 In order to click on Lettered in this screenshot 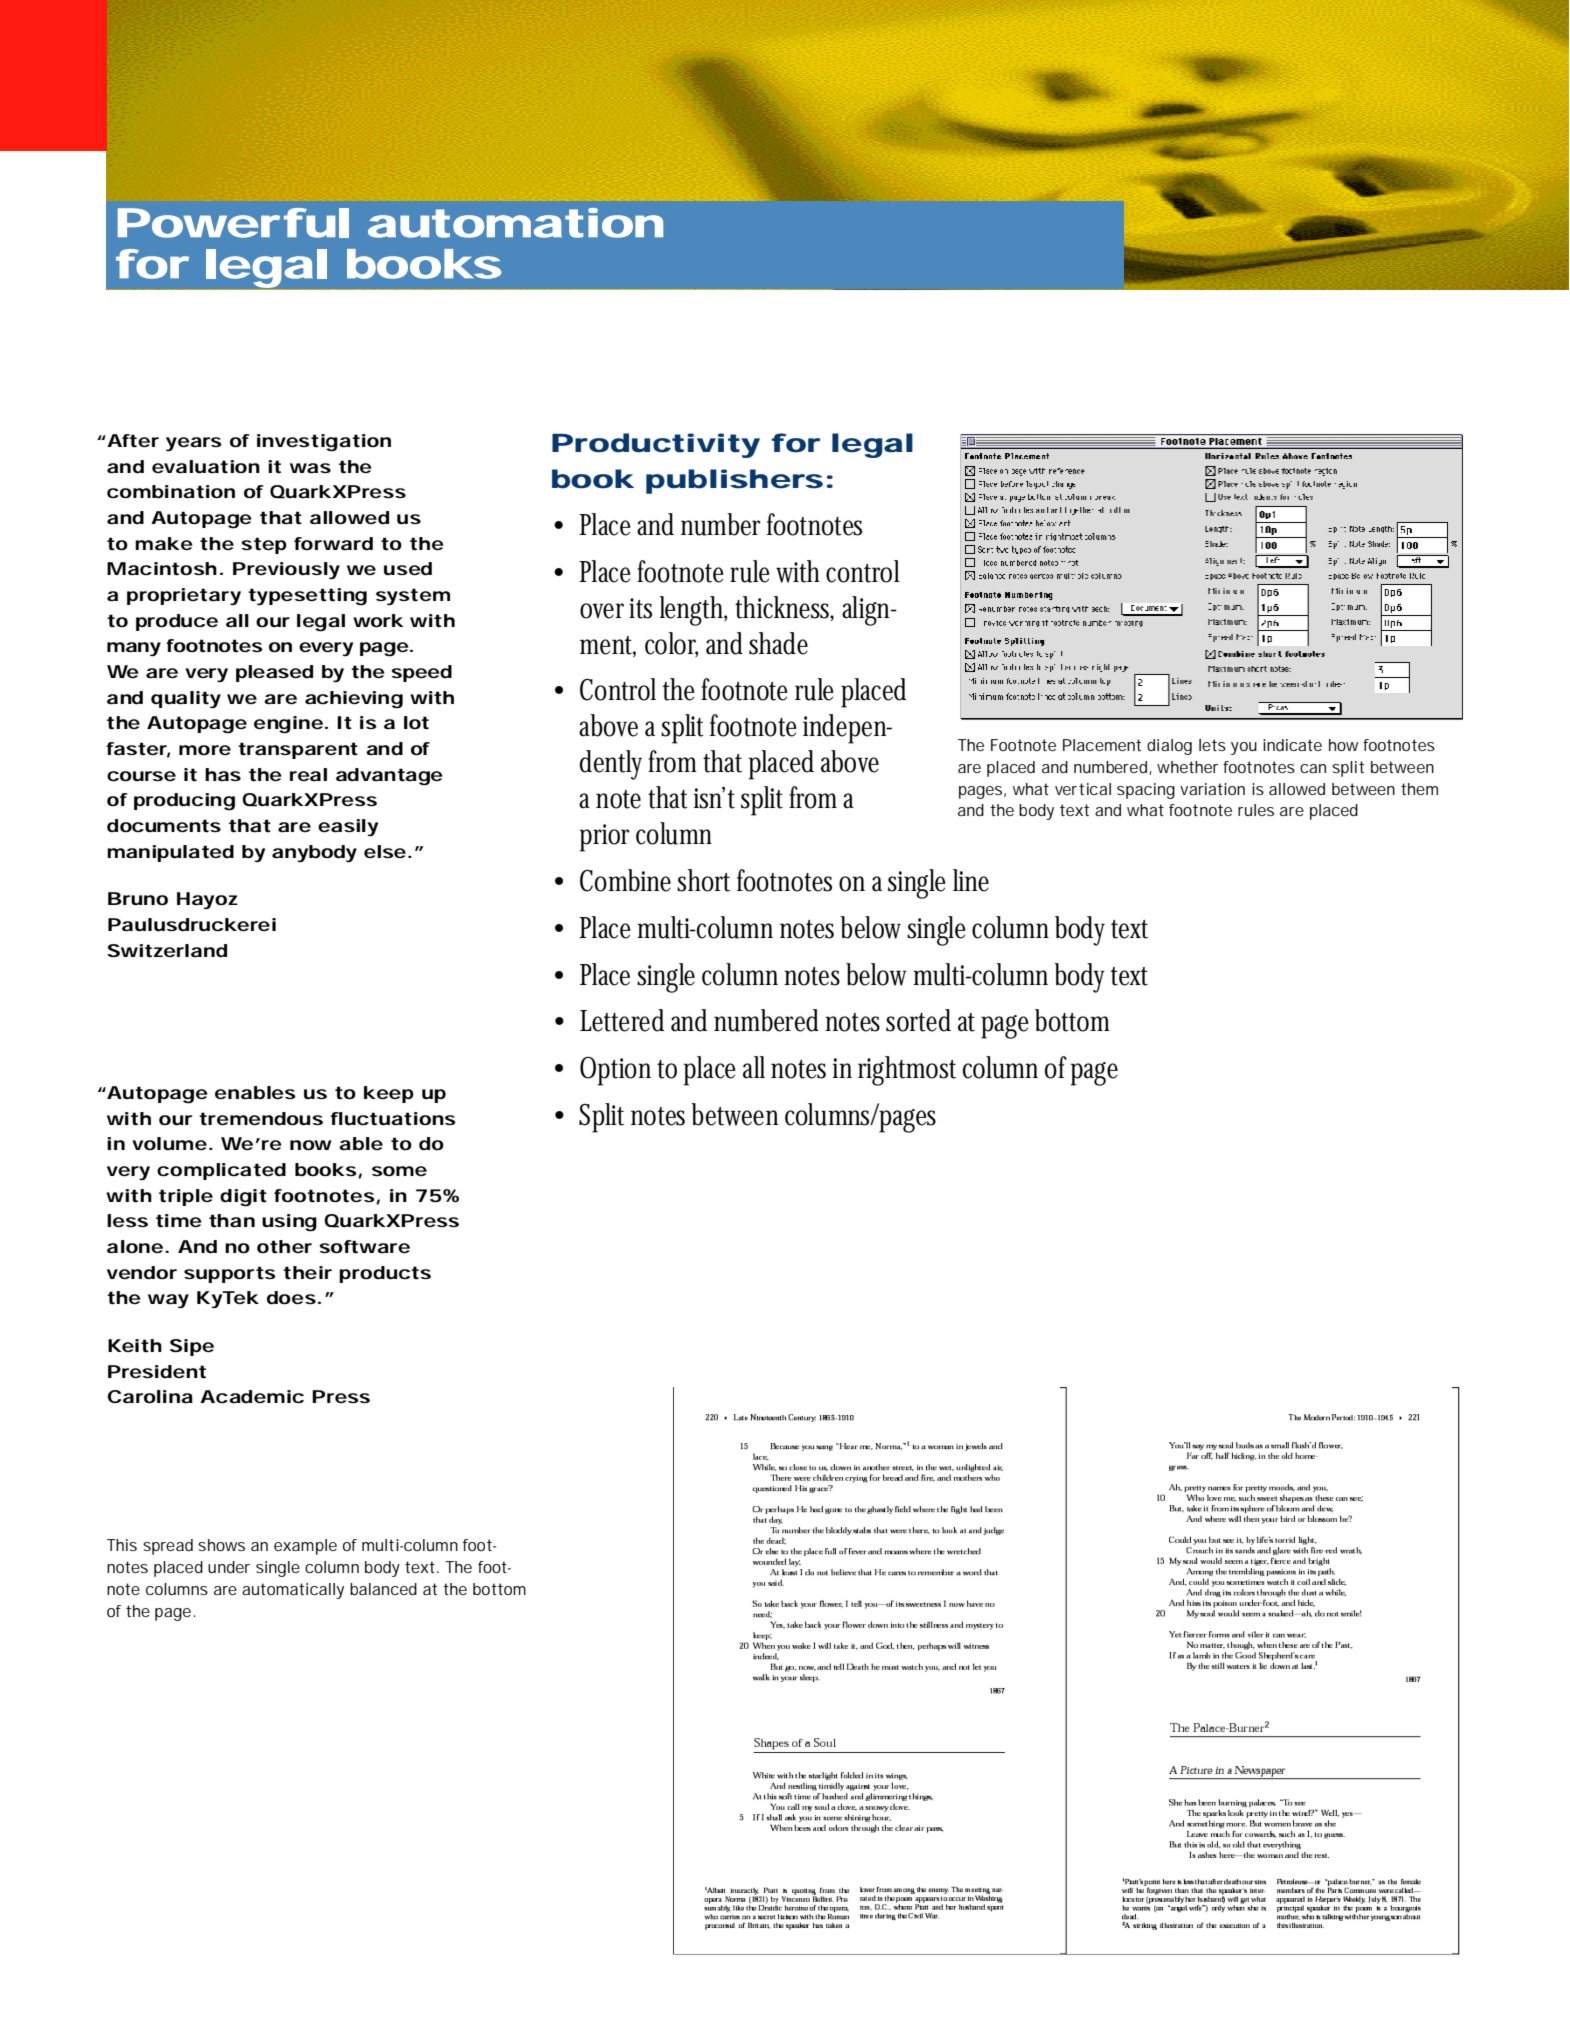, I will do `click(622, 1020)`.
